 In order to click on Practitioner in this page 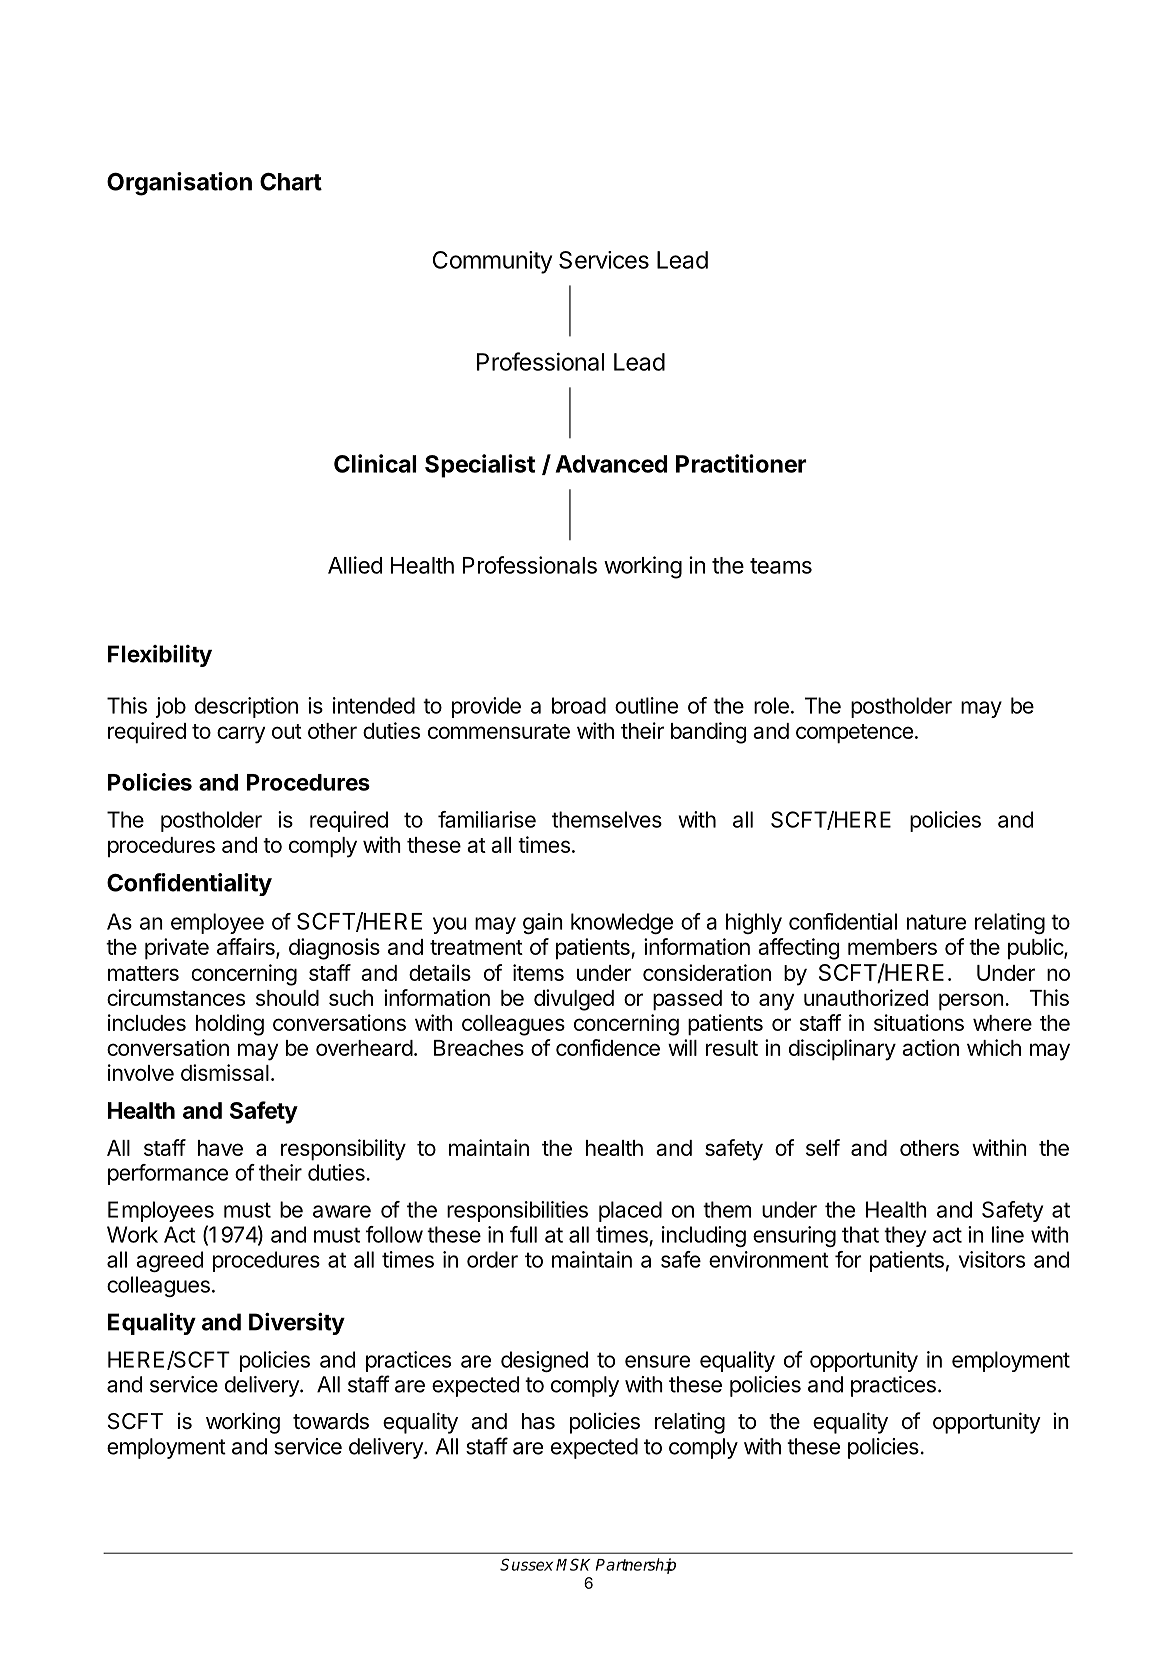, I will do `click(741, 463)`.
